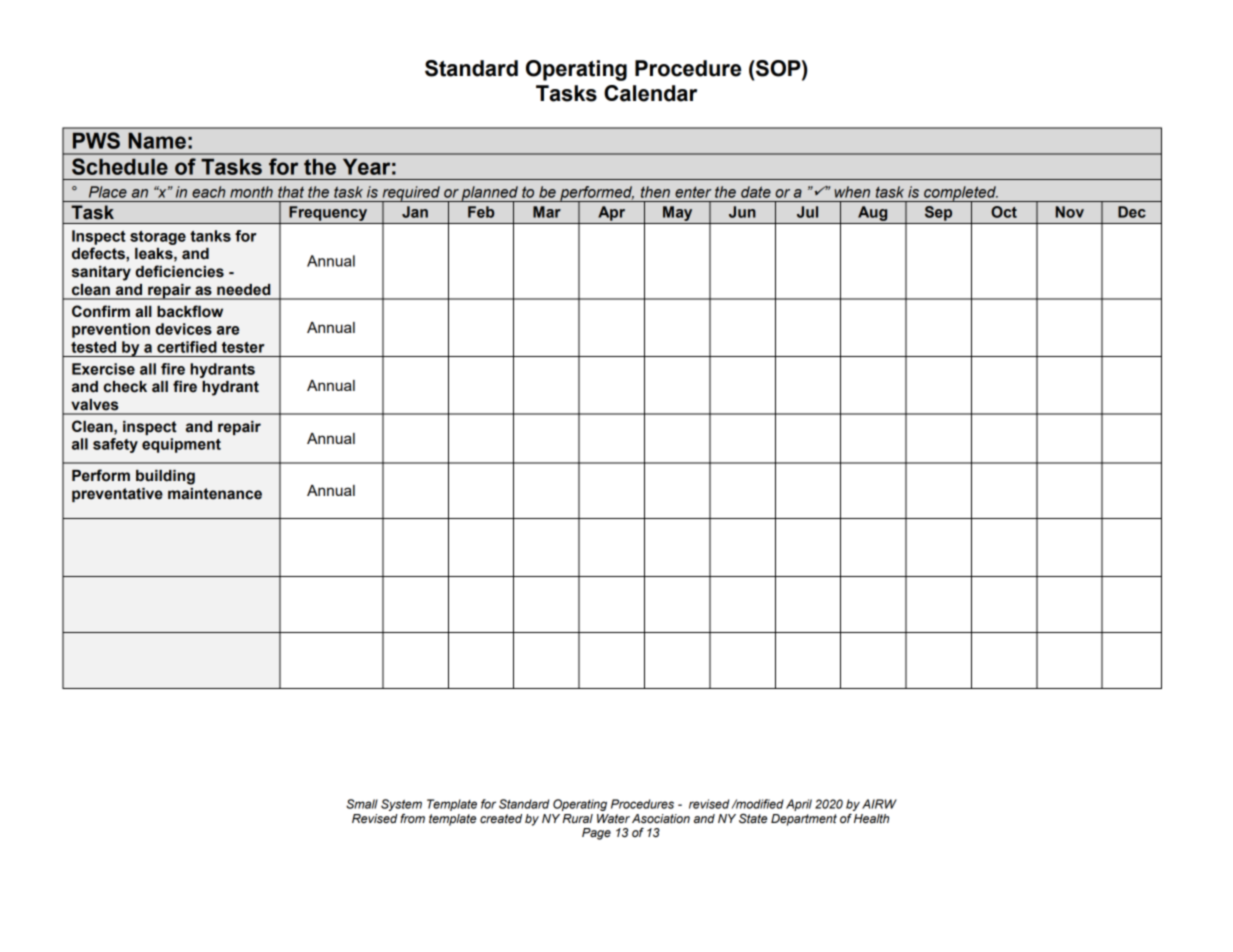  Describe the element at coordinates (157, 141) in the screenshot. I see `Name` at that location.
